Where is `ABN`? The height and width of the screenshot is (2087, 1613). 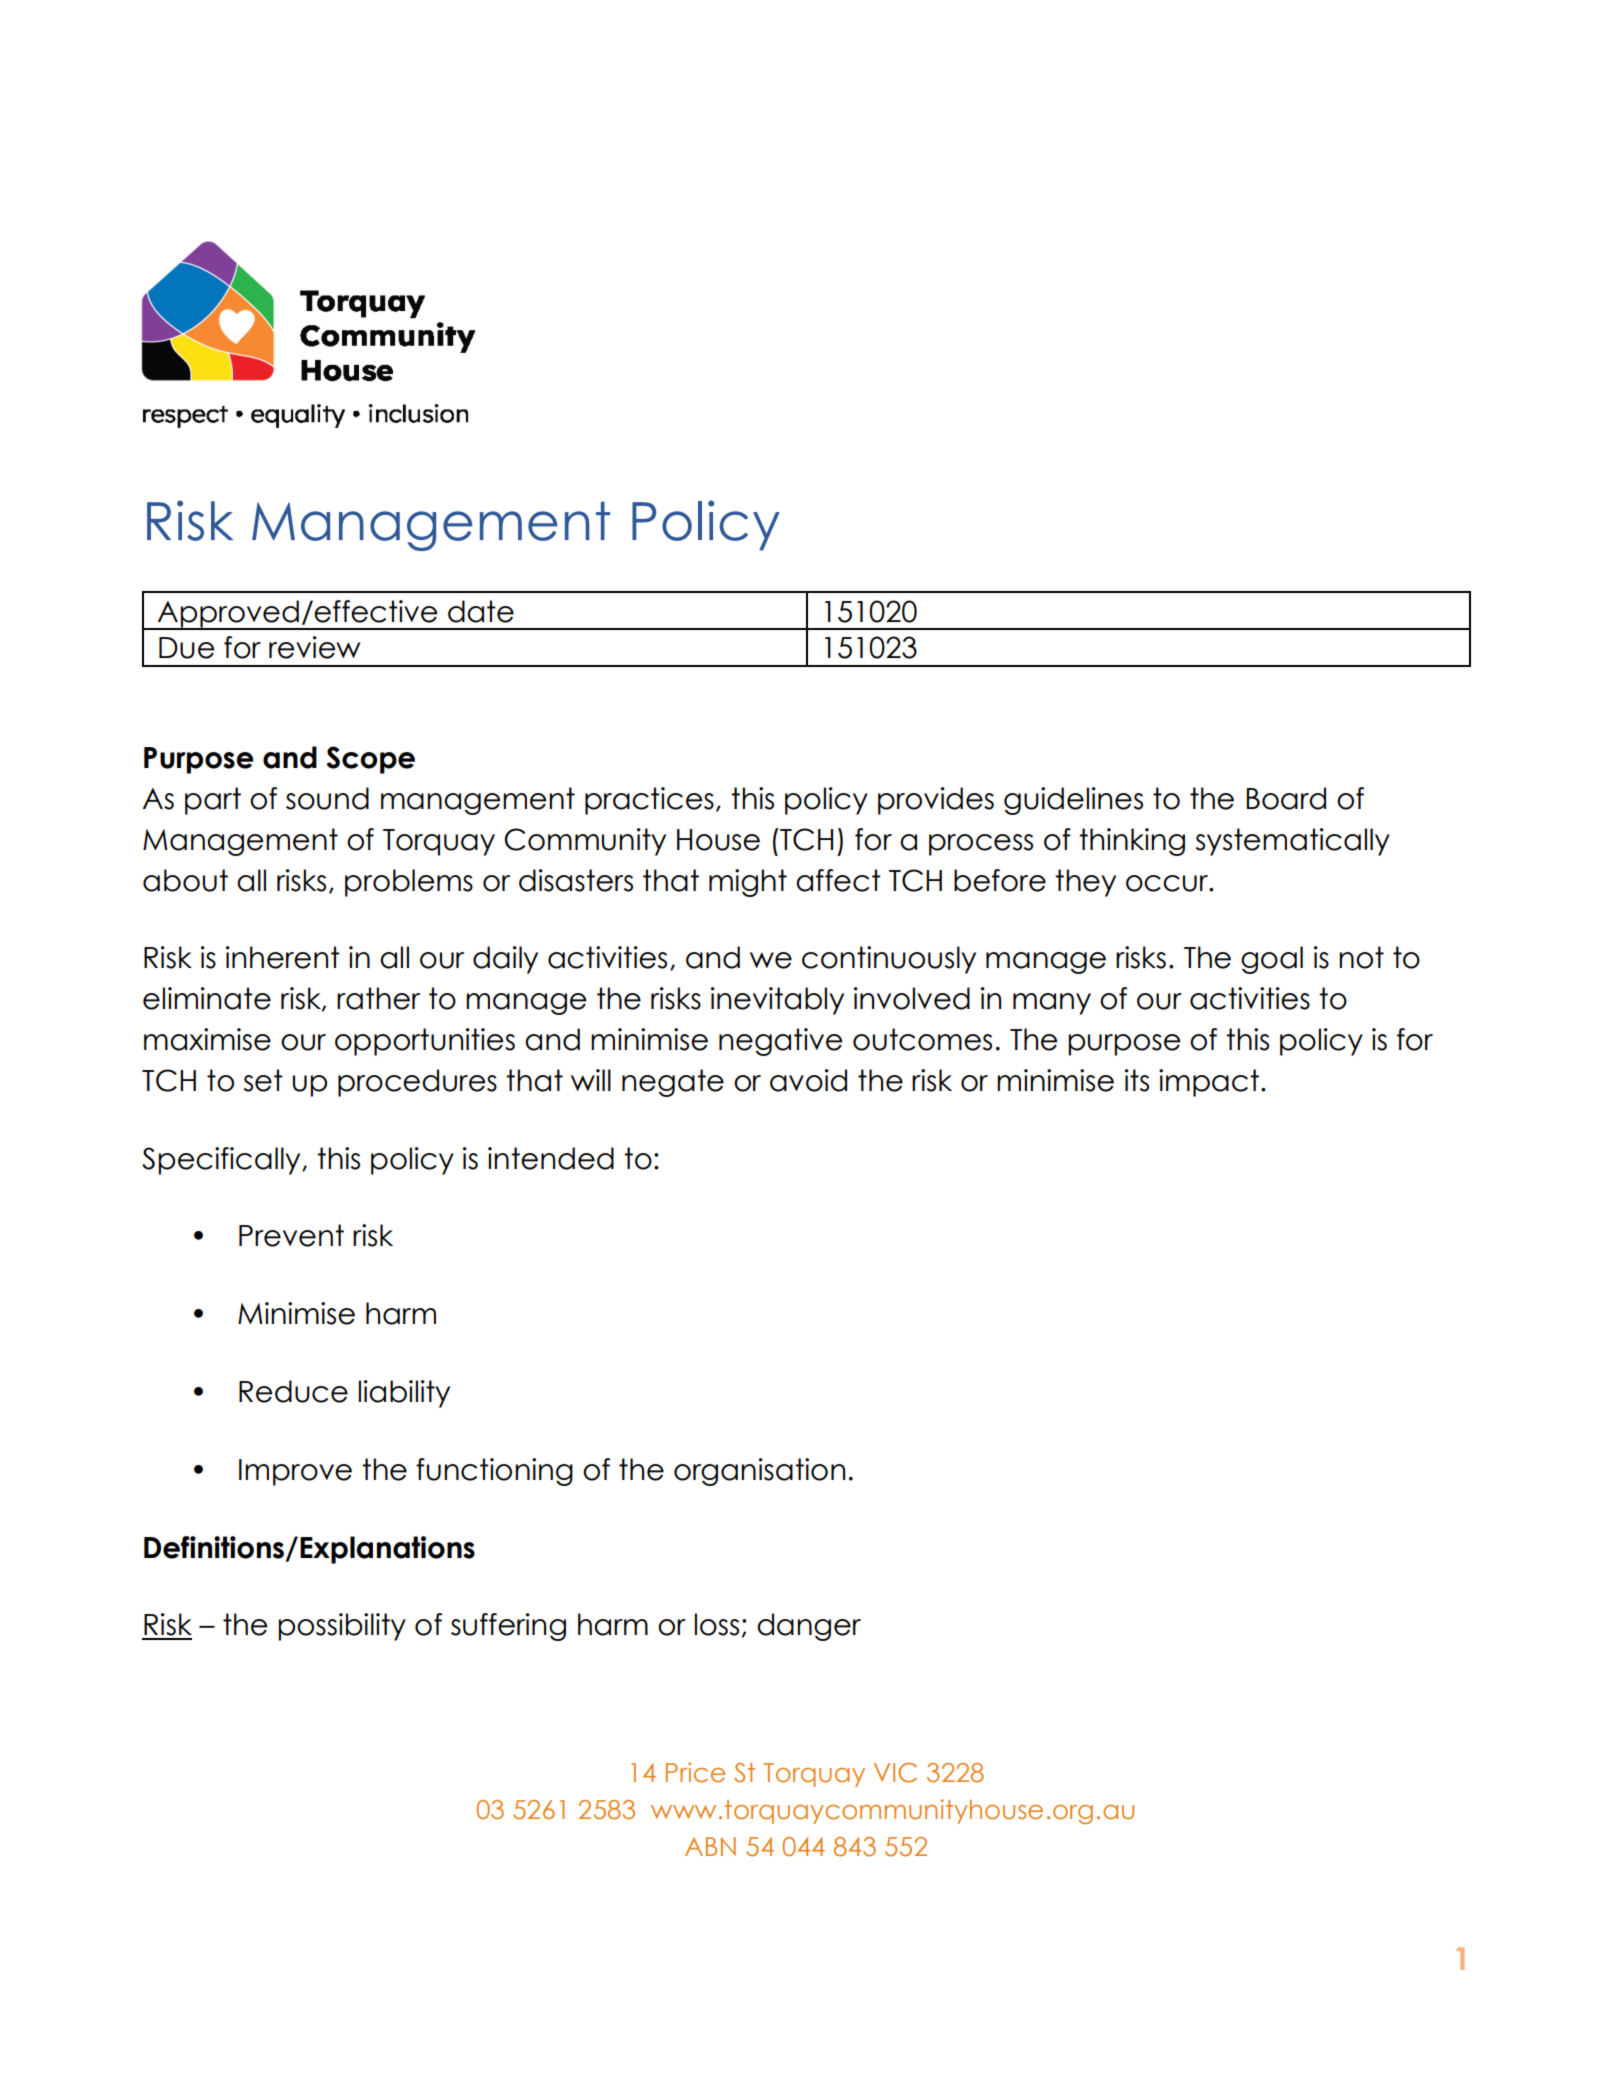
ABN is located at coordinates (710, 1846).
